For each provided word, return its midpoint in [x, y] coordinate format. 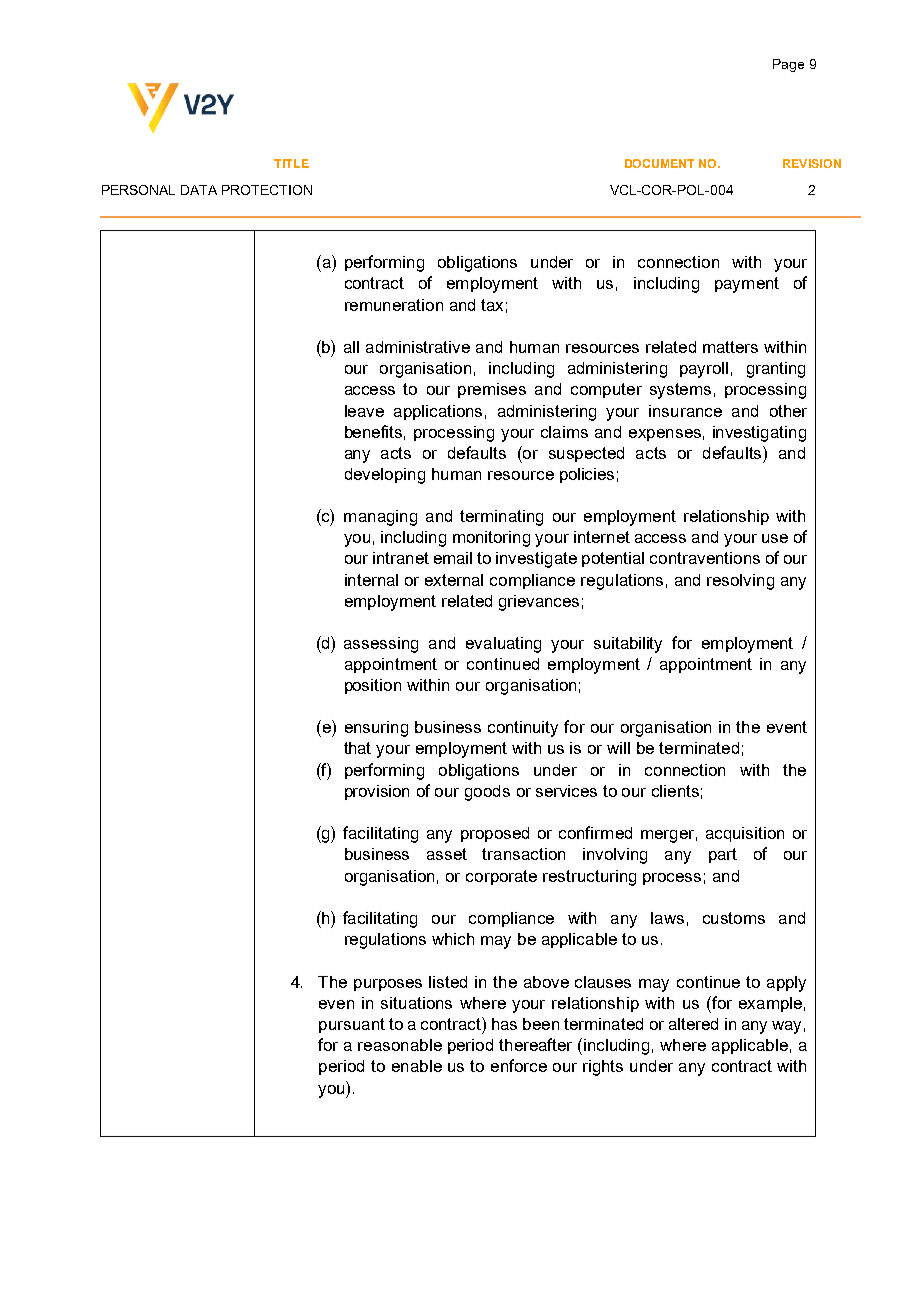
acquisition [745, 834]
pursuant [352, 1025]
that [357, 748]
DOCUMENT [659, 163]
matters [730, 347]
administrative [418, 347]
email [453, 558]
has [504, 1024]
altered [693, 1024]
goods [487, 793]
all [351, 347]
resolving [740, 582]
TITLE [291, 163]
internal [371, 580]
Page [788, 65]
